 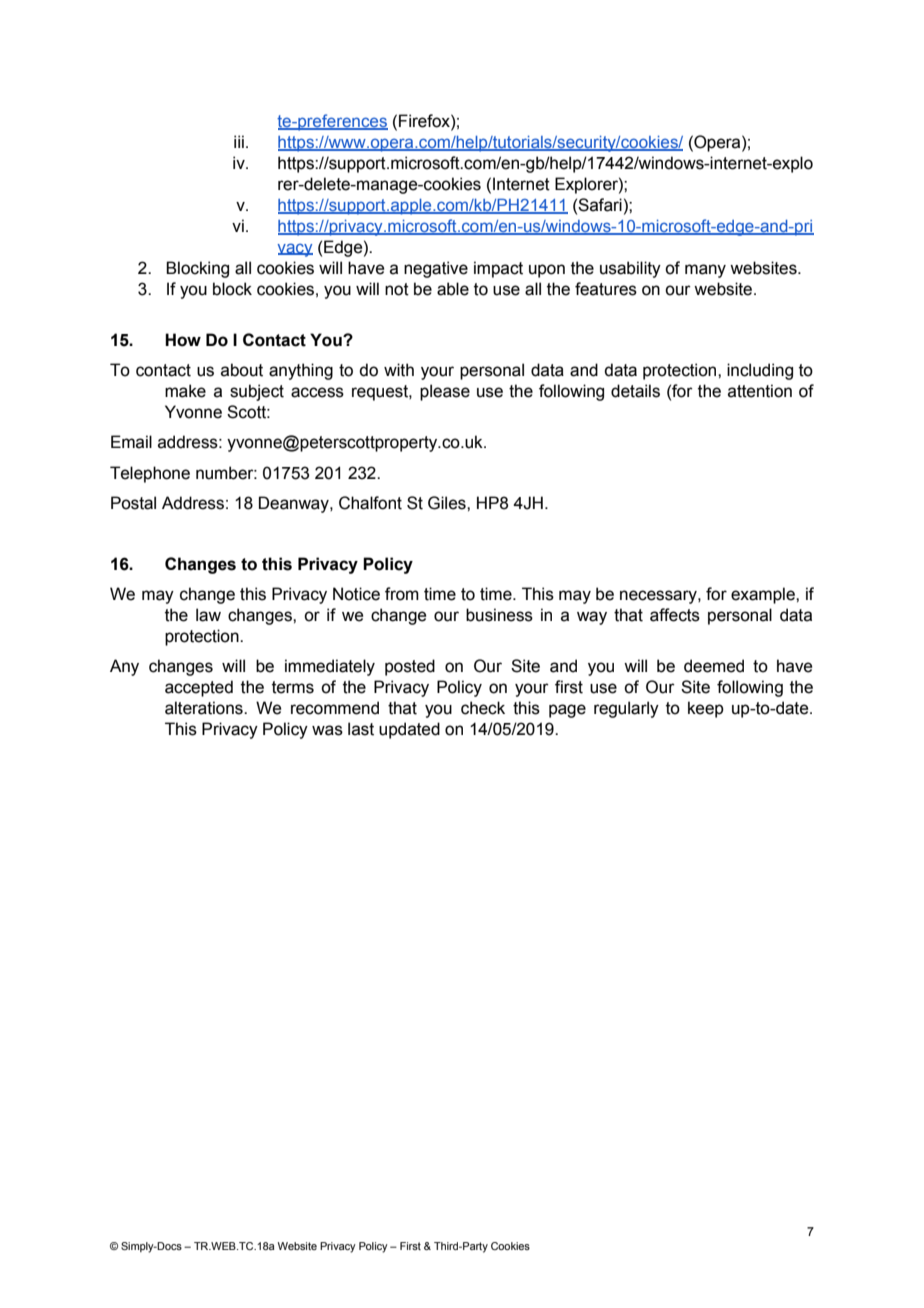 I want to click on How, so click(x=183, y=340).
